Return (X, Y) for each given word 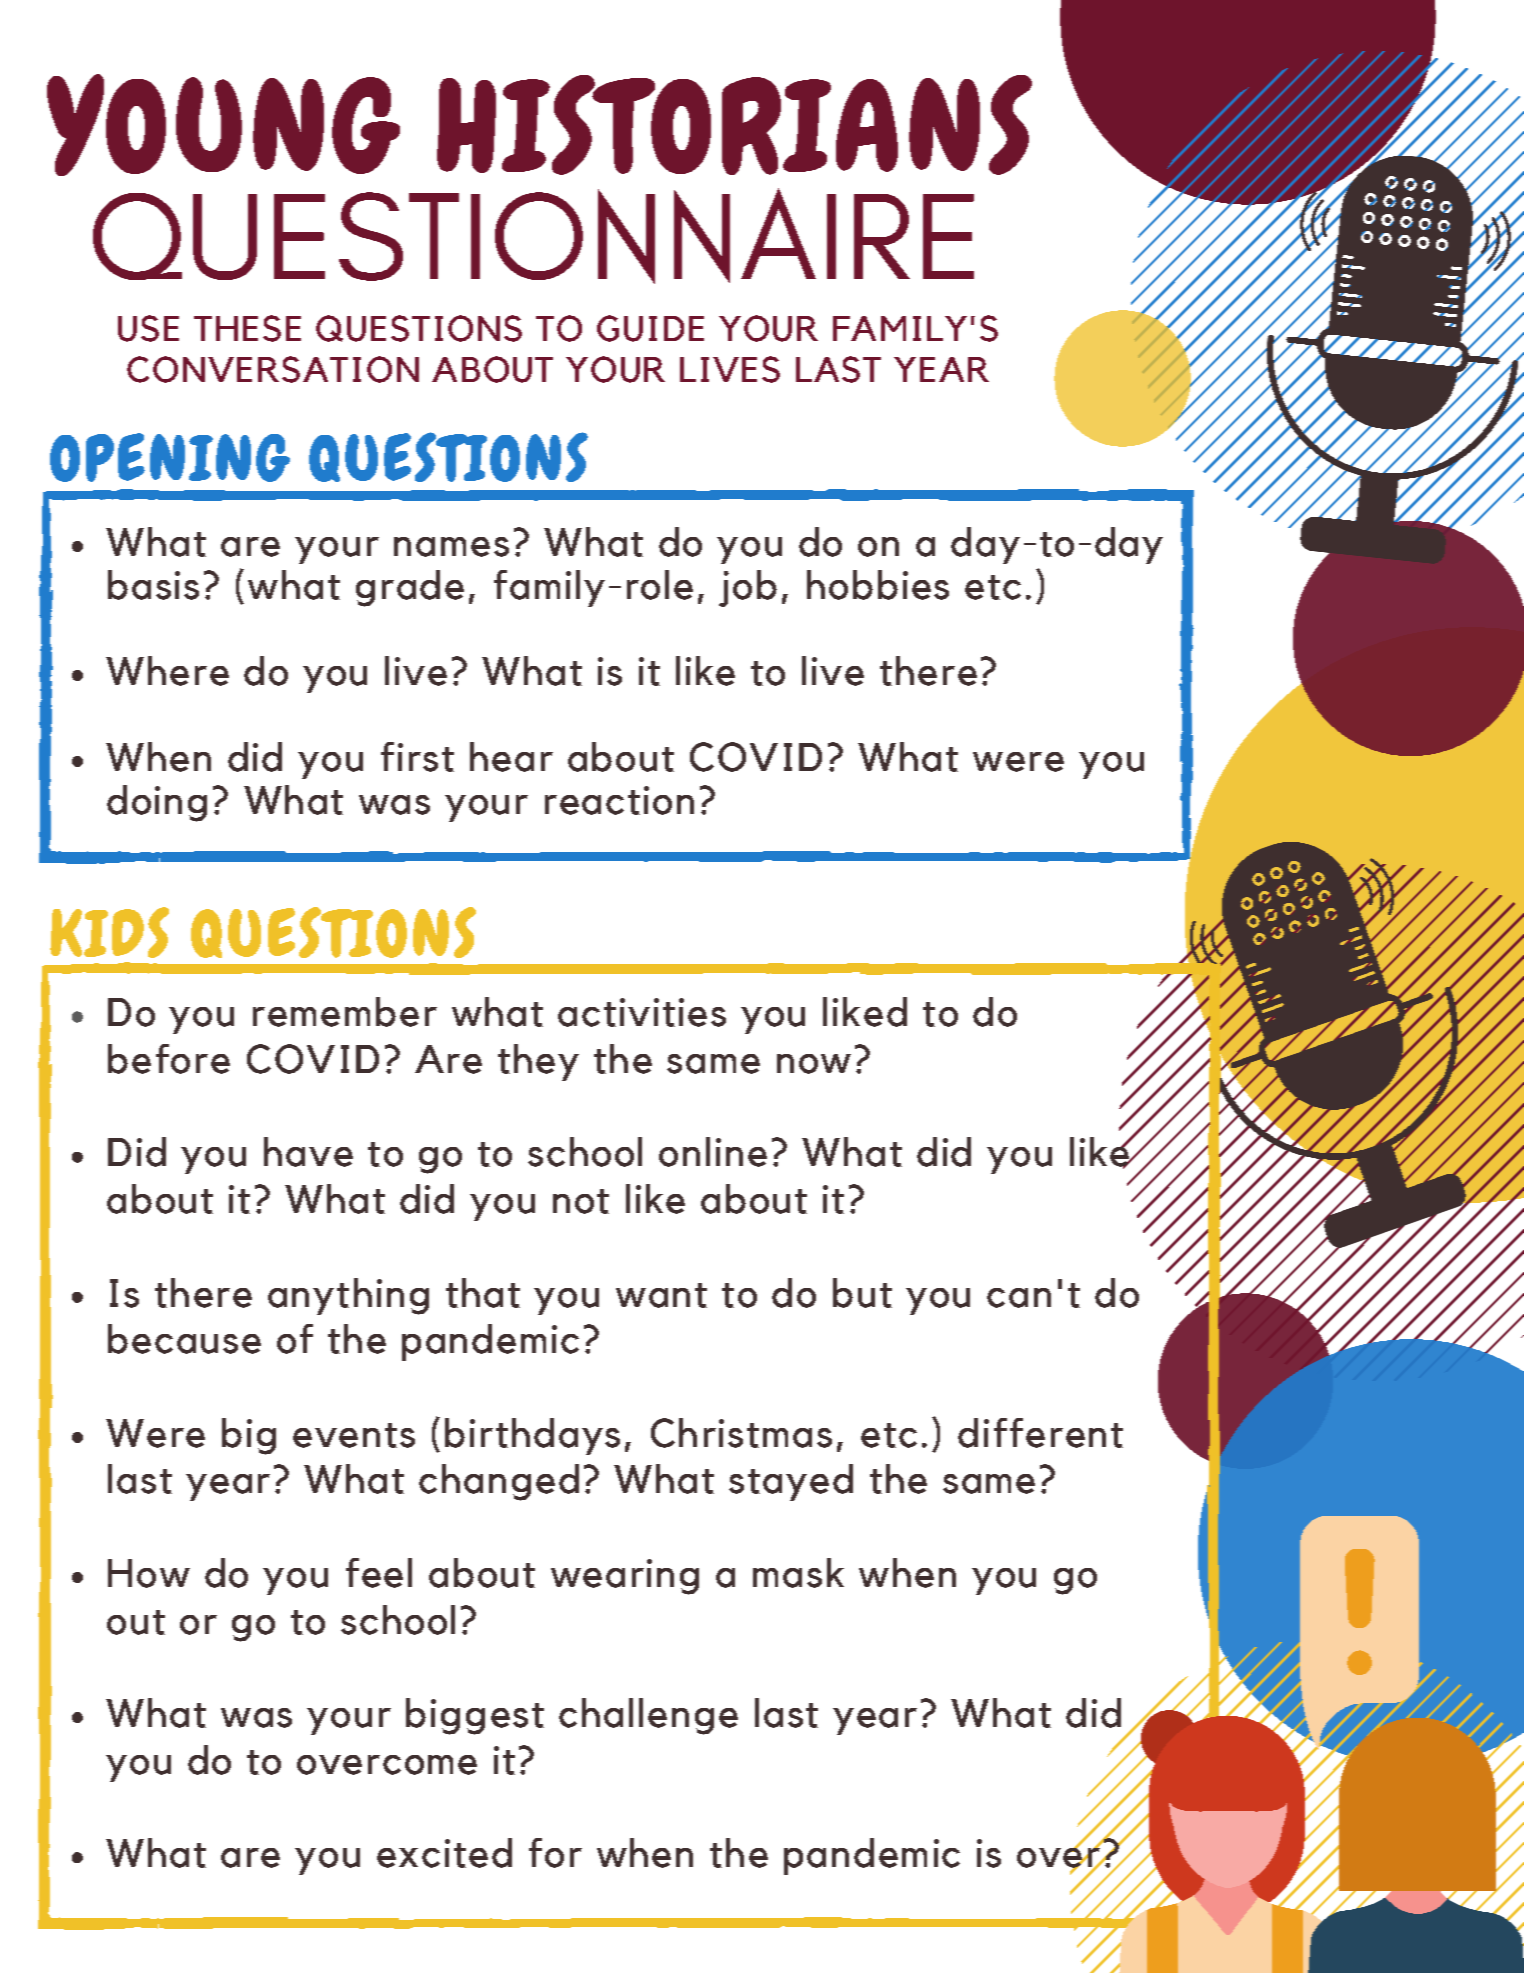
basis (153, 585)
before (169, 1059)
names (451, 547)
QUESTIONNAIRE (533, 236)
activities (642, 1012)
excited (444, 1853)
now (814, 1064)
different (1040, 1433)
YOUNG (223, 125)
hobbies (878, 585)
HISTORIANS (734, 125)
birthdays (532, 1436)
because (184, 1339)
